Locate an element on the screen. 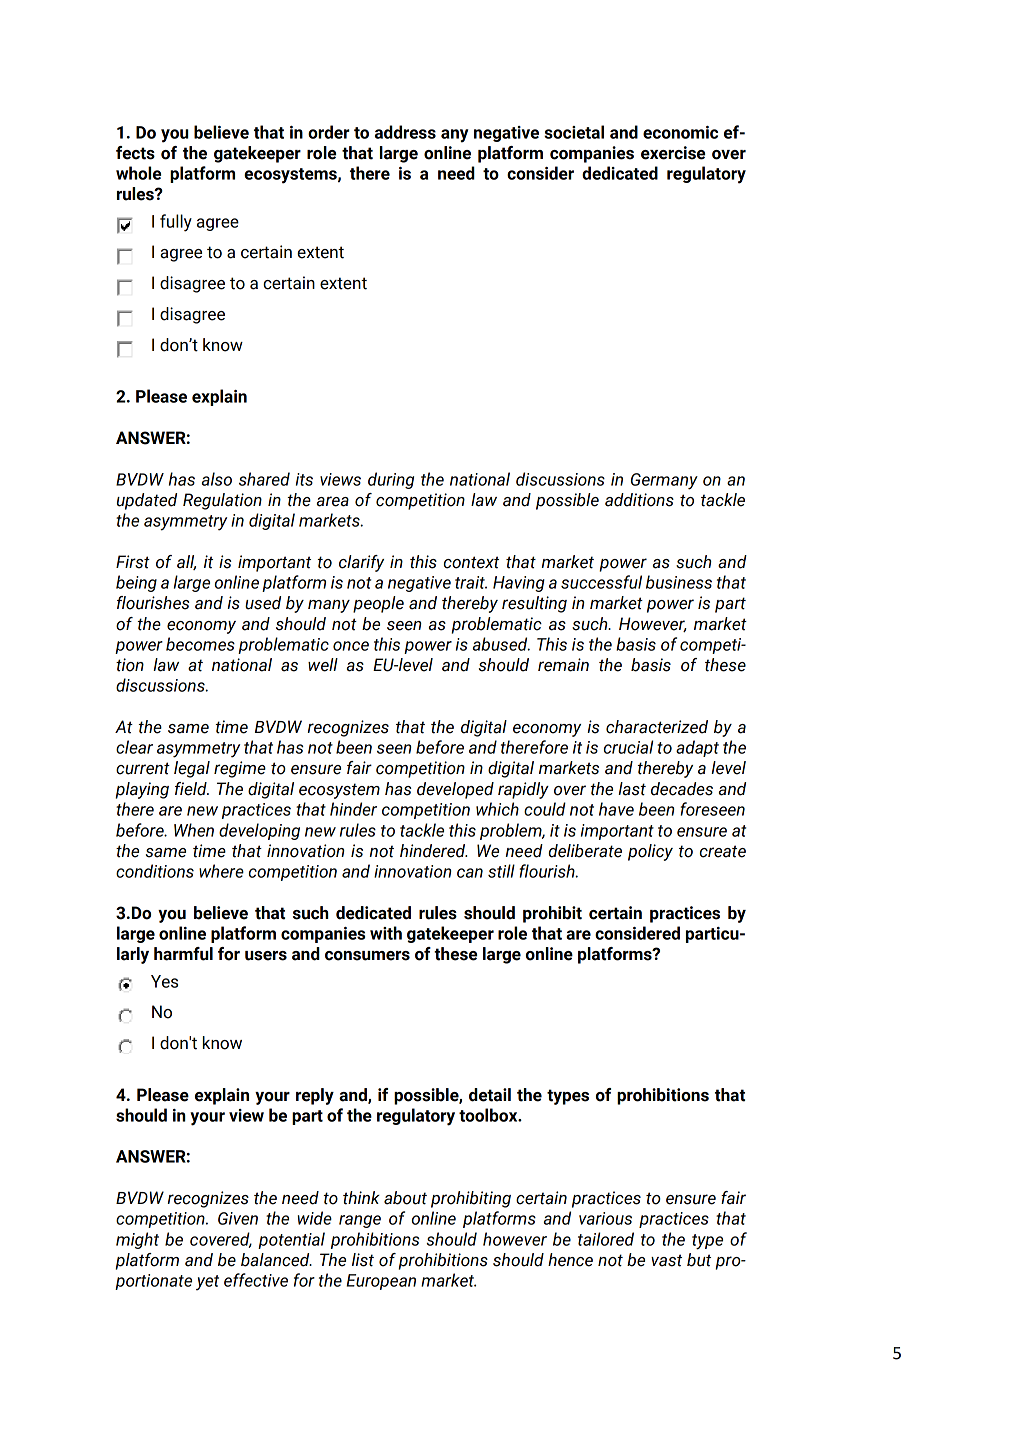  vast is located at coordinates (666, 1260).
